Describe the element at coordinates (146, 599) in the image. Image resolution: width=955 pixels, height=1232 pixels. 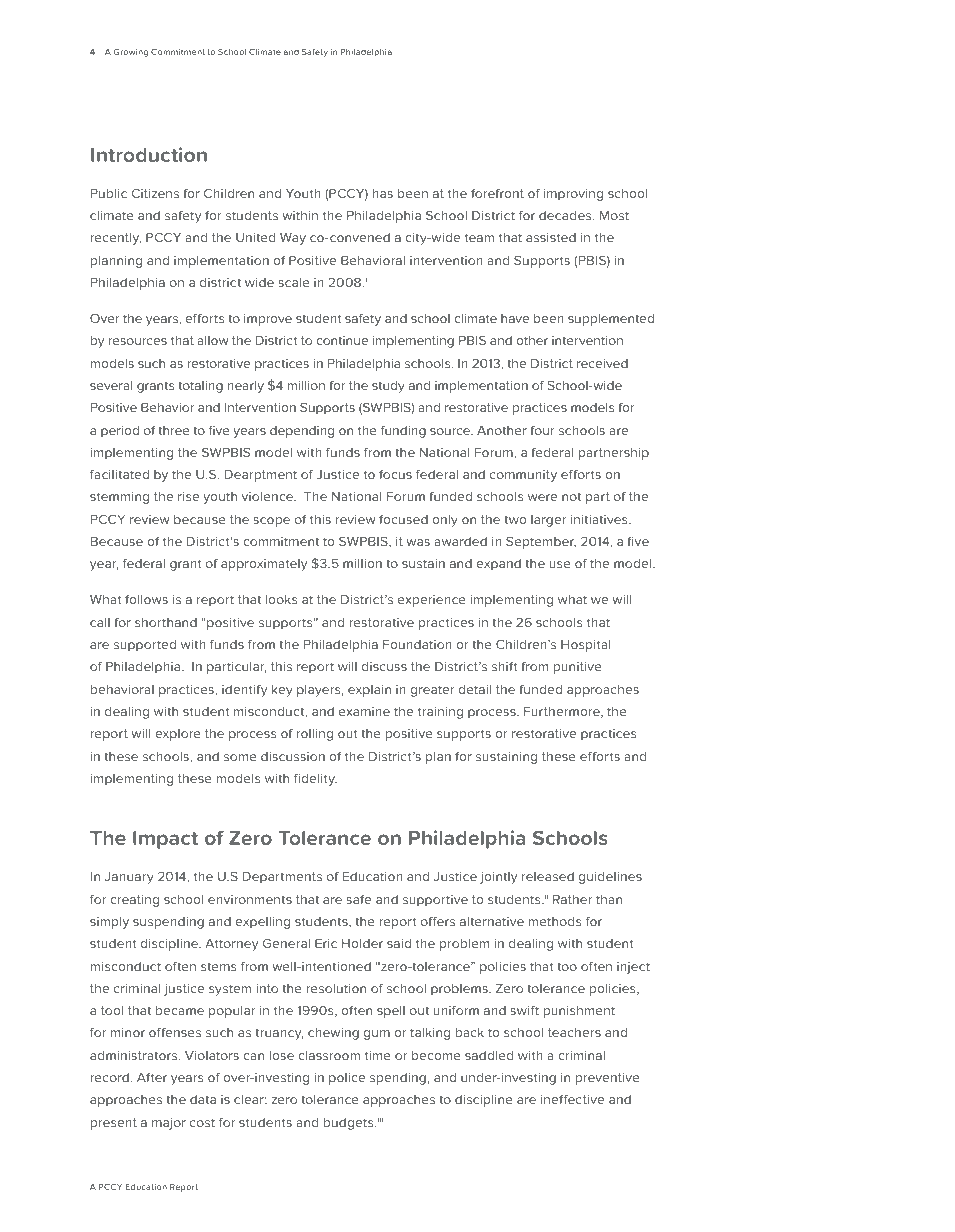
I see `follows` at that location.
